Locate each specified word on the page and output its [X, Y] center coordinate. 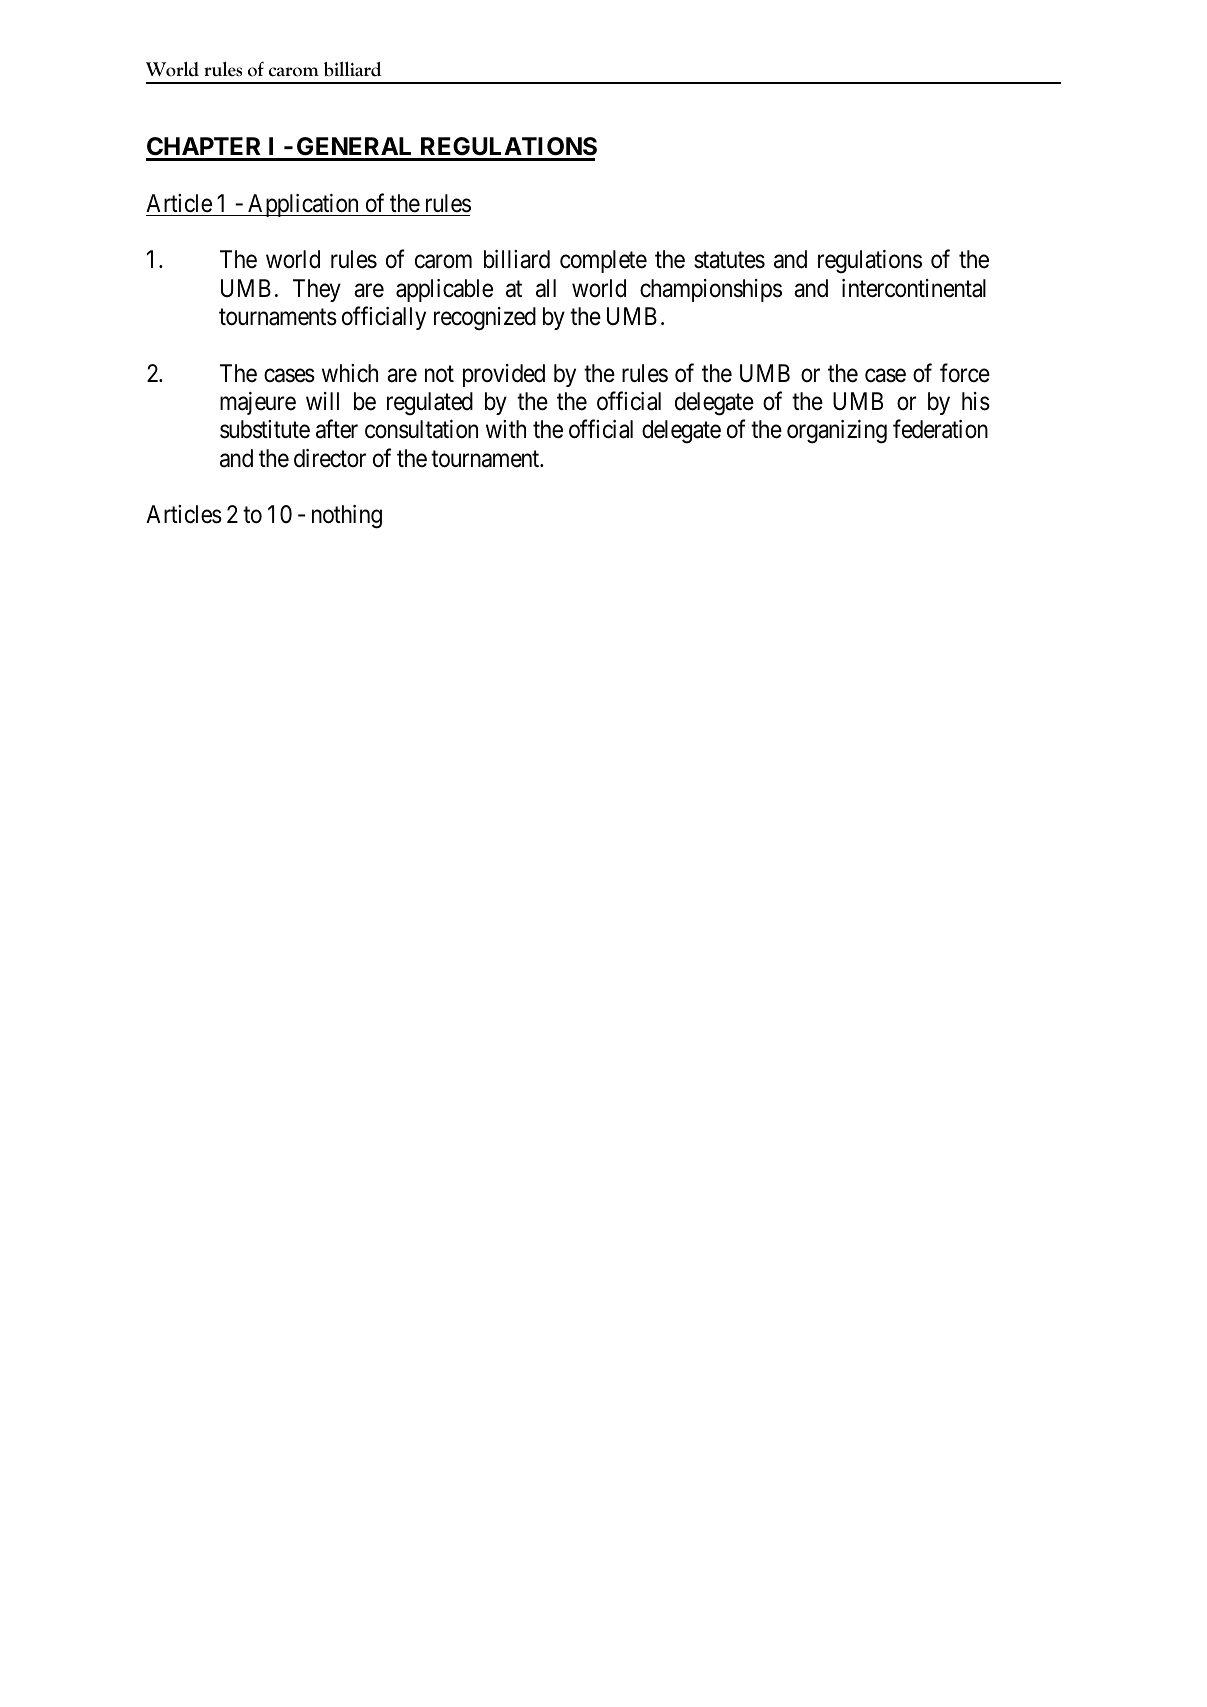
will [322, 401]
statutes [729, 260]
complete [603, 261]
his [976, 401]
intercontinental [914, 288]
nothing [347, 517]
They [317, 290]
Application [303, 205]
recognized [485, 319]
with [506, 429]
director [330, 458]
